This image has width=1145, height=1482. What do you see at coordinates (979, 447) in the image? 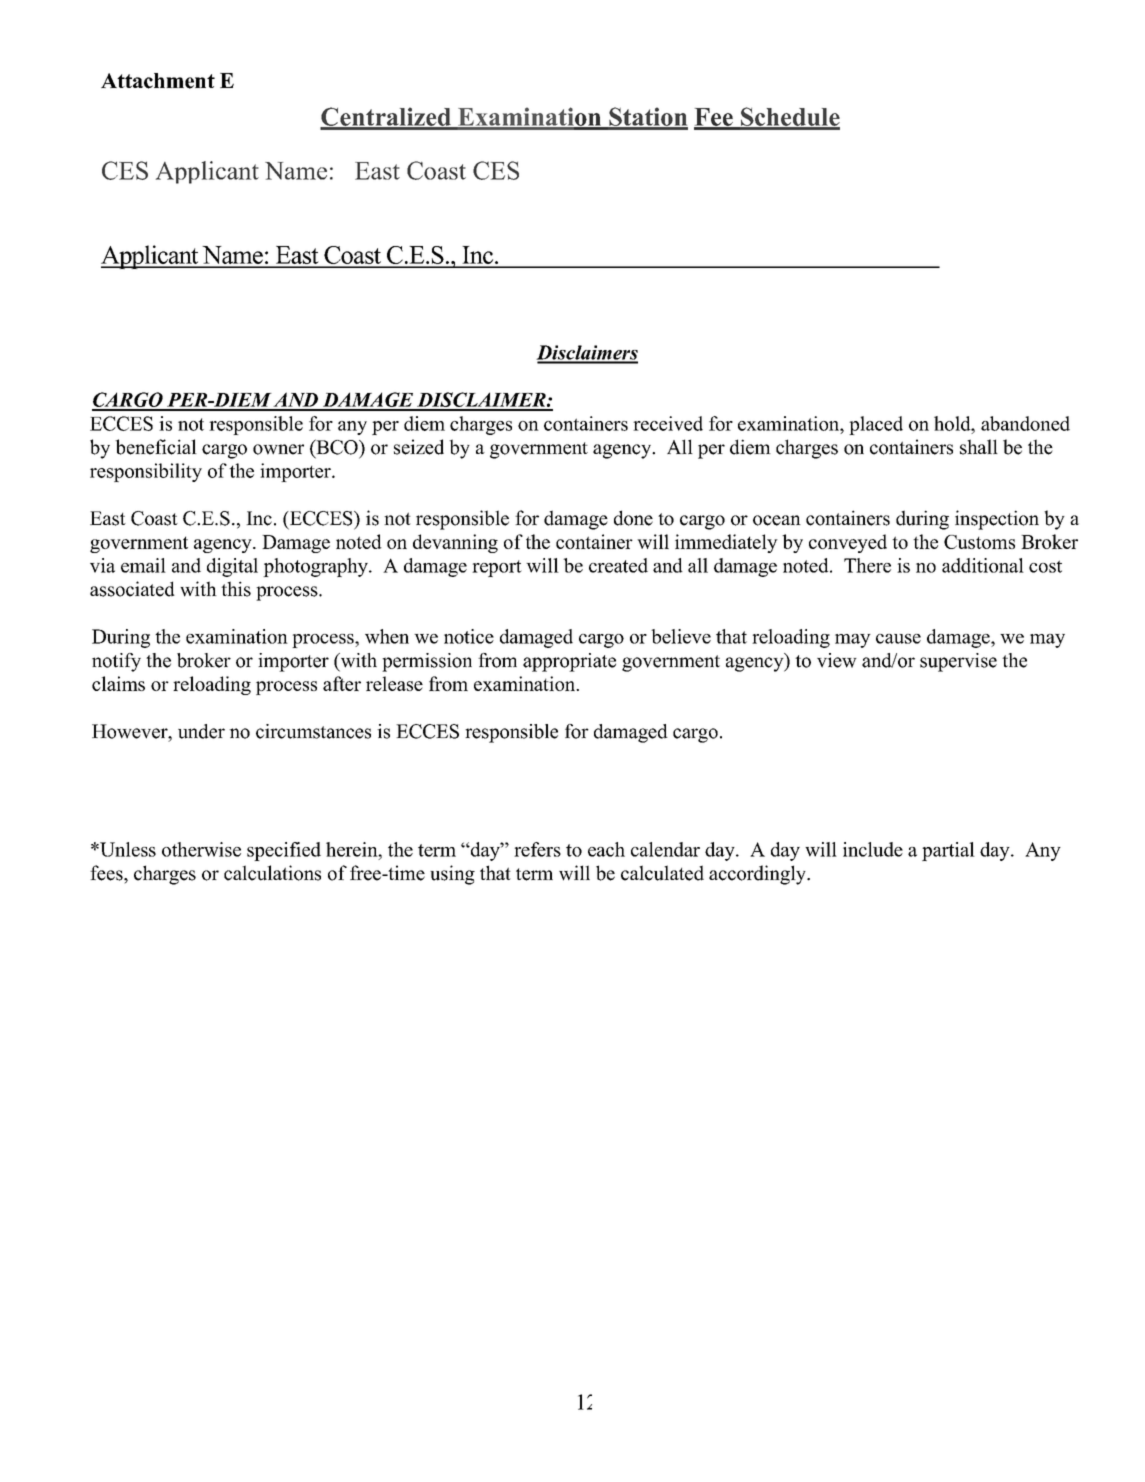
I see `shall` at bounding box center [979, 447].
